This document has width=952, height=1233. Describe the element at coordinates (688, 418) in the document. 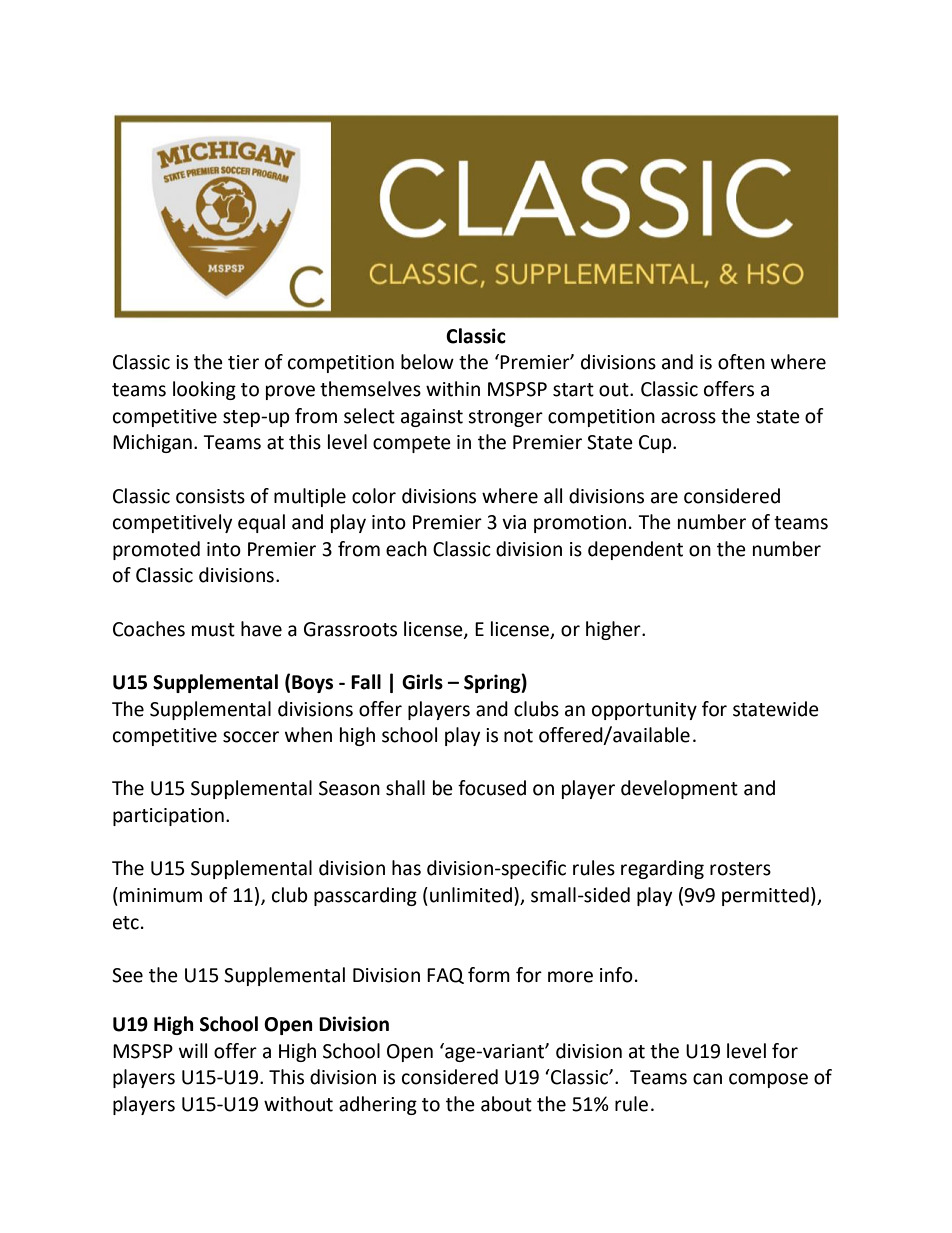

I see `across` at that location.
